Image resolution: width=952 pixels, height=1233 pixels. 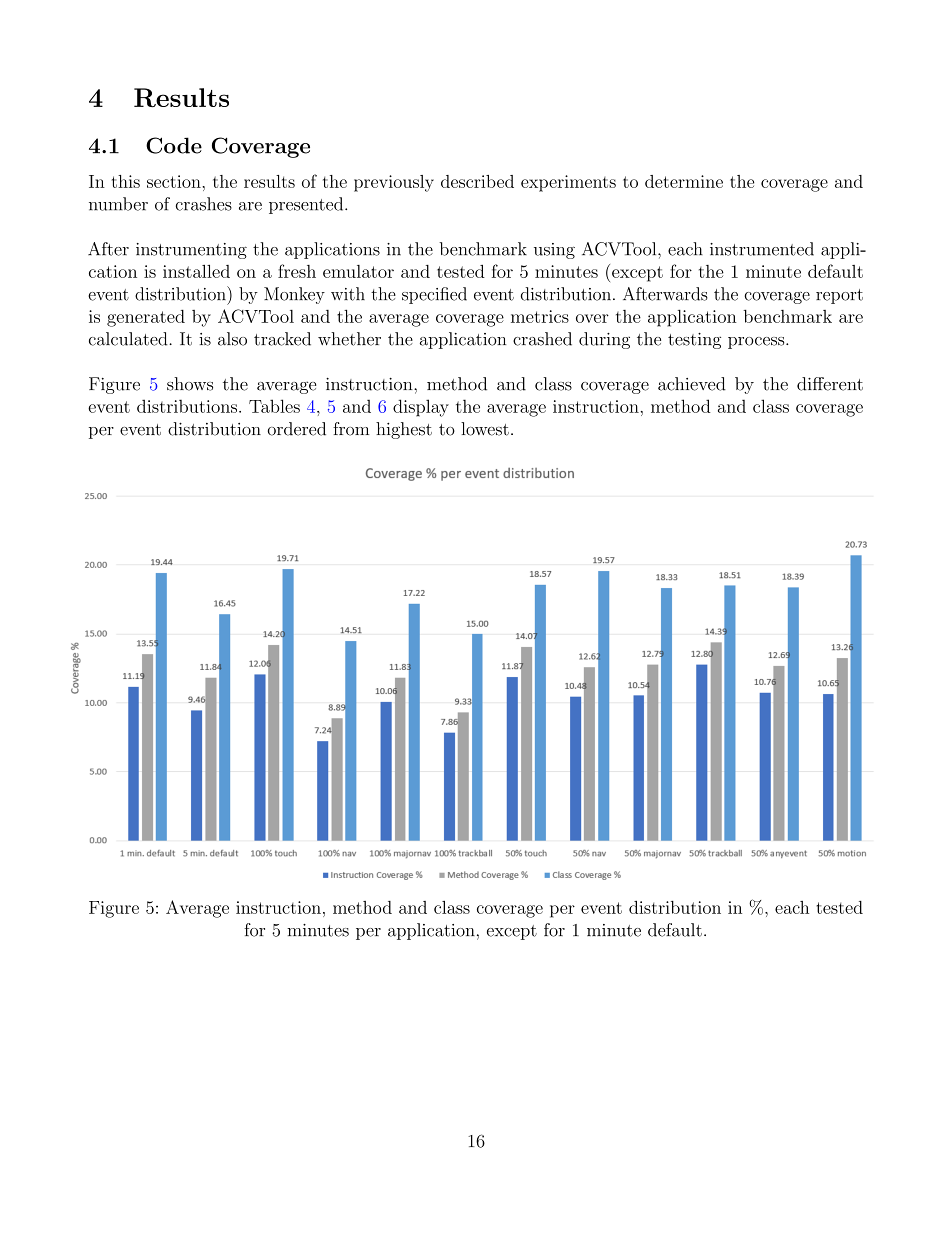 What do you see at coordinates (191, 251) in the screenshot?
I see `instrumenting` at bounding box center [191, 251].
